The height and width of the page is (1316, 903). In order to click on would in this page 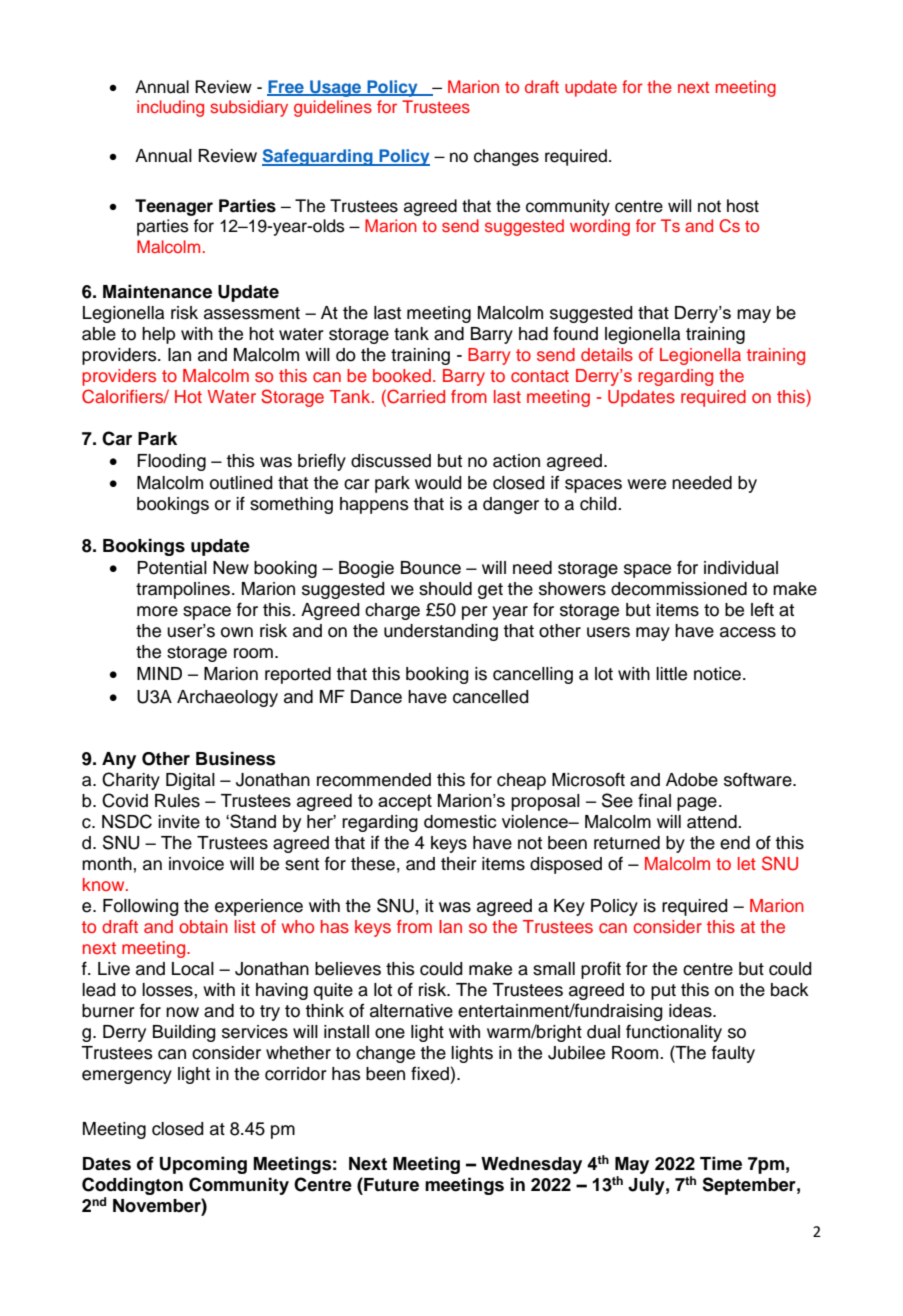, I will do `click(438, 483)`.
